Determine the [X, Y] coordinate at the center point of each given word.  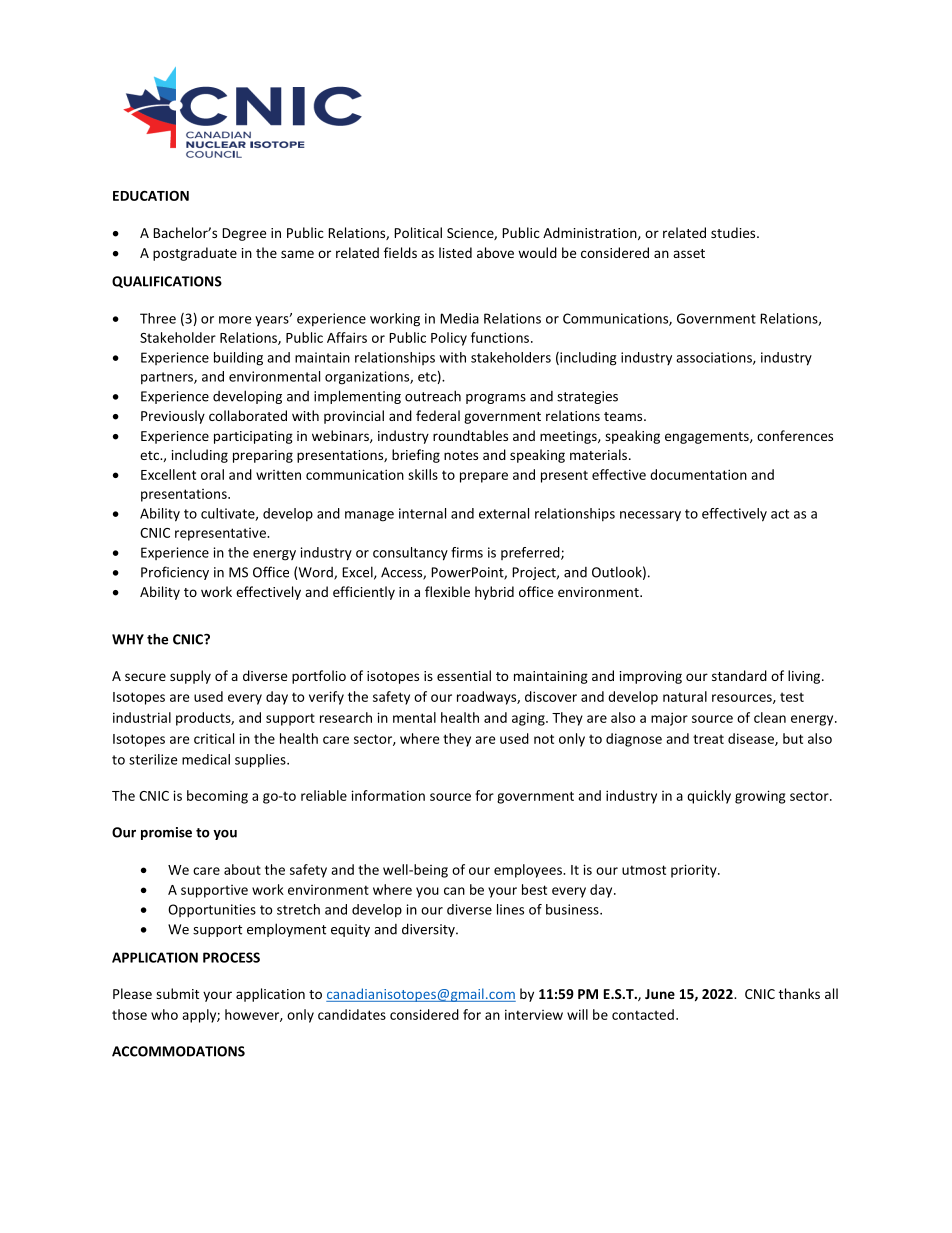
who [164, 1014]
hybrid [494, 593]
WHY [128, 639]
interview [534, 1014]
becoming [217, 797]
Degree [244, 234]
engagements [708, 438]
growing [760, 797]
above [495, 252]
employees [529, 871]
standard [739, 675]
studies [734, 232]
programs [496, 399]
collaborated [248, 415]
